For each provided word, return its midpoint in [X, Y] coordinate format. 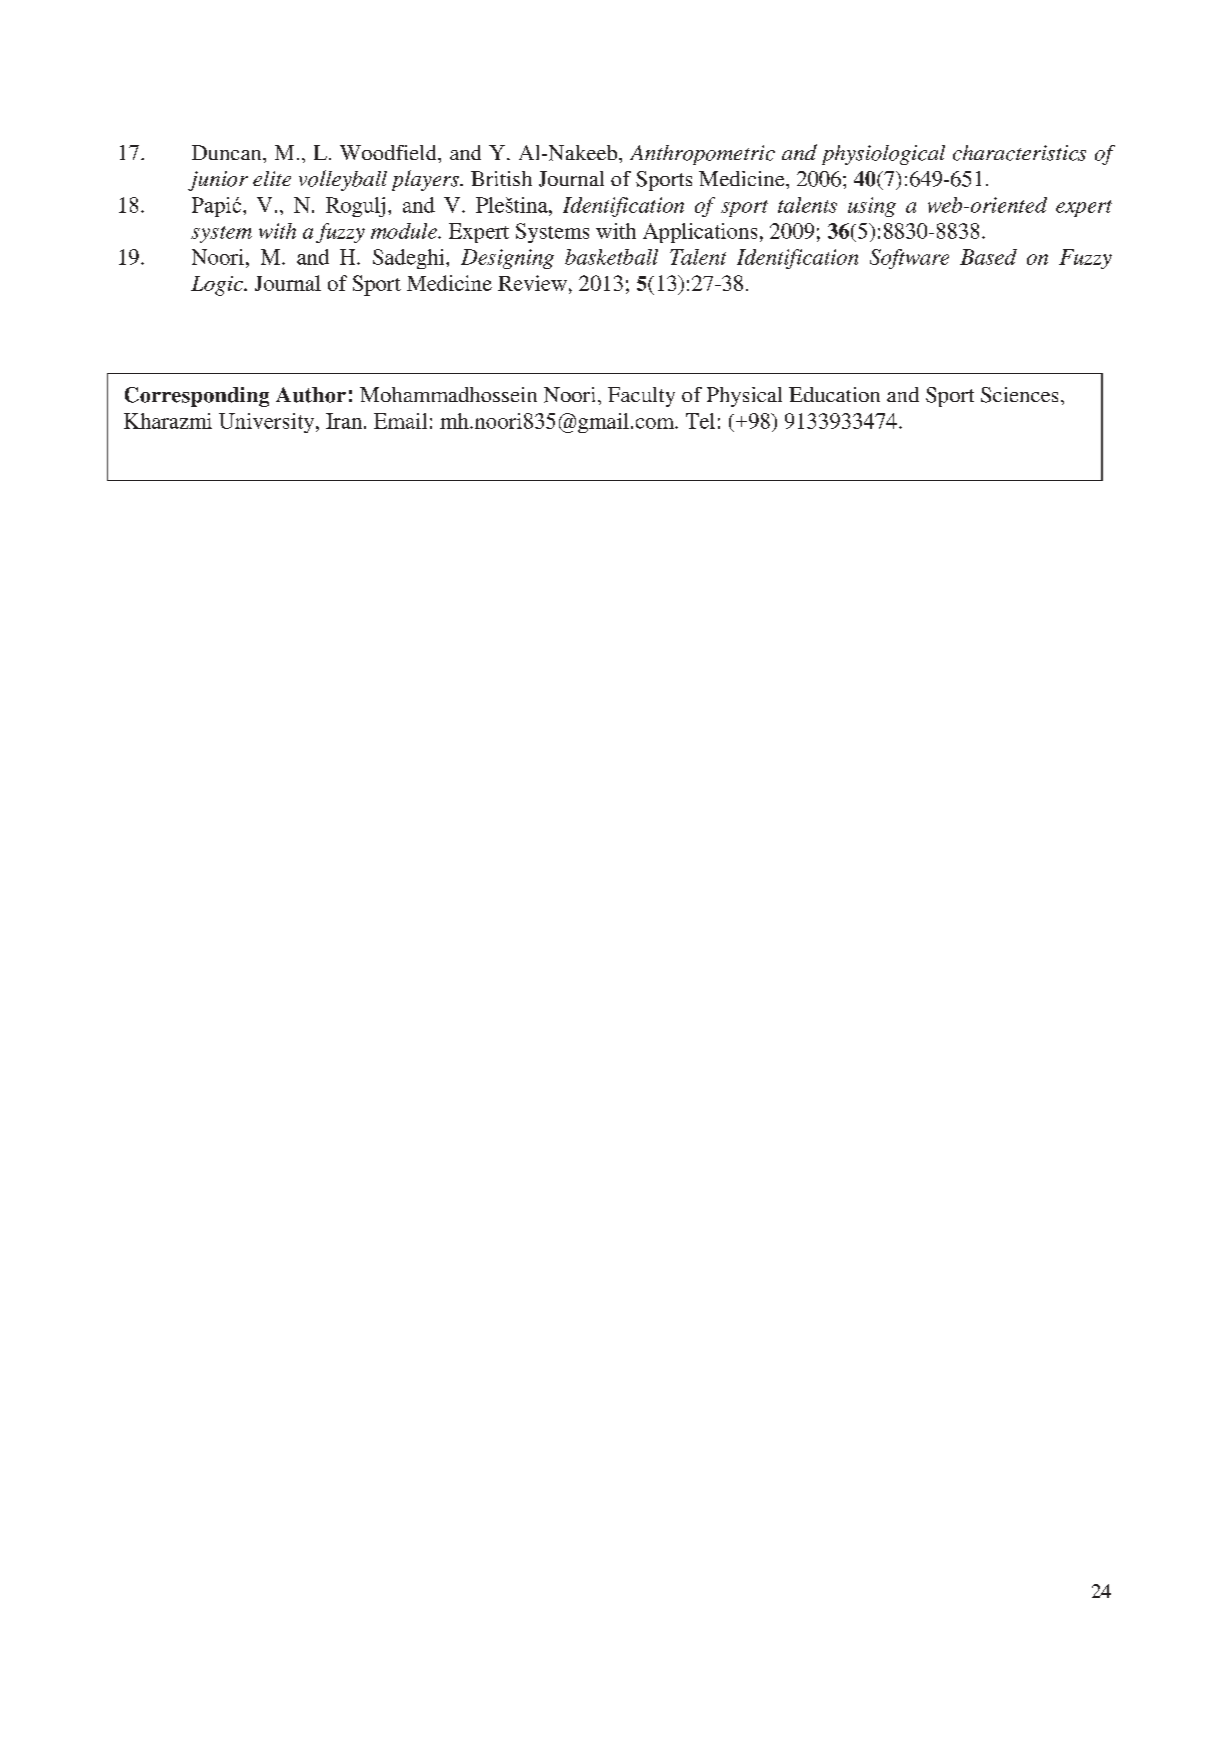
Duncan [228, 152]
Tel [700, 421]
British [501, 178]
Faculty [641, 397]
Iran [344, 421]
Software [909, 259]
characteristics [1019, 153]
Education [834, 394]
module [405, 231]
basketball [611, 257]
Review [532, 283]
